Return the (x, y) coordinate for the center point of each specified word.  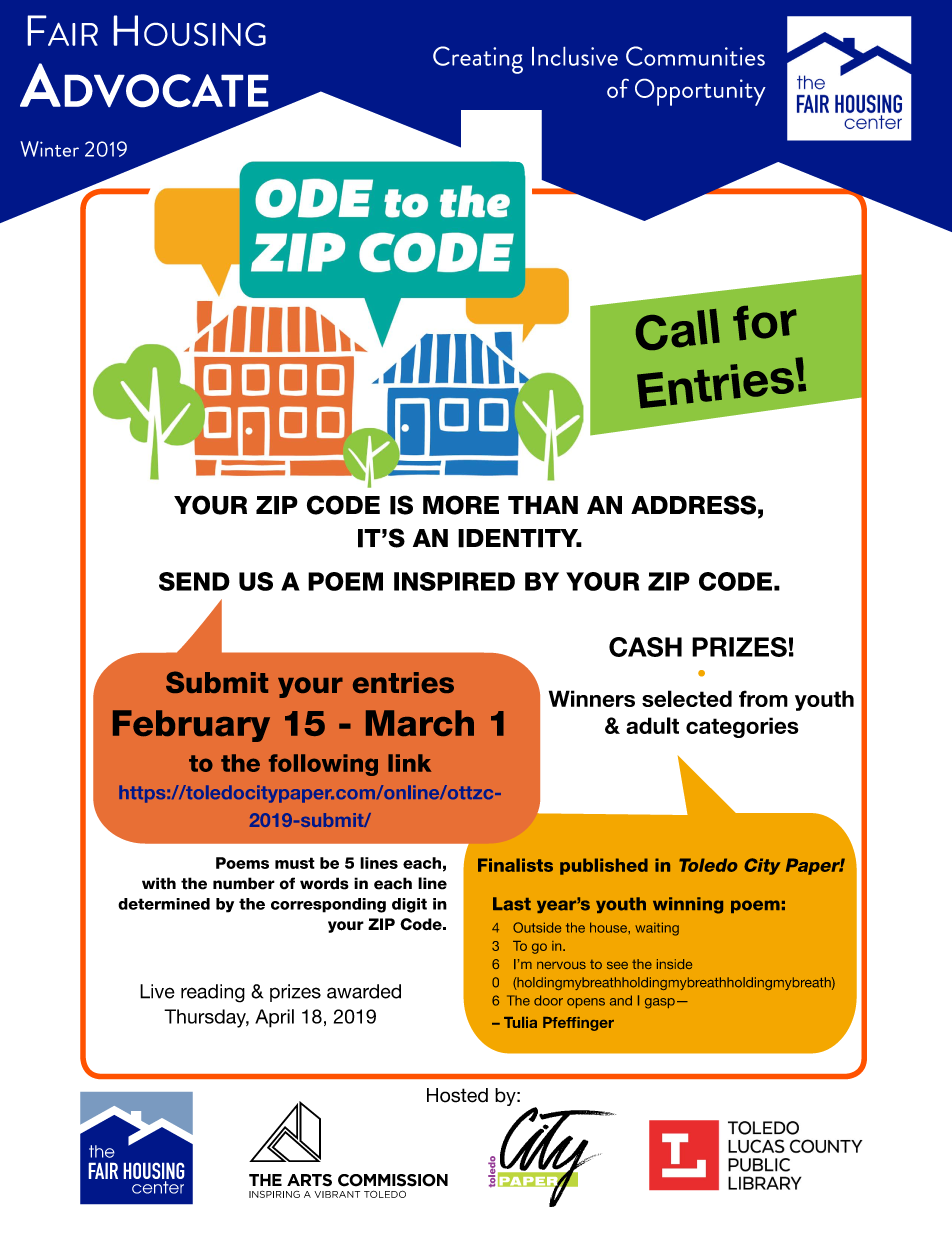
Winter (49, 149)
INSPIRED (454, 581)
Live (157, 991)
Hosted (457, 1095)
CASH (645, 647)
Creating (478, 60)
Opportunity (700, 92)
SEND (194, 581)
